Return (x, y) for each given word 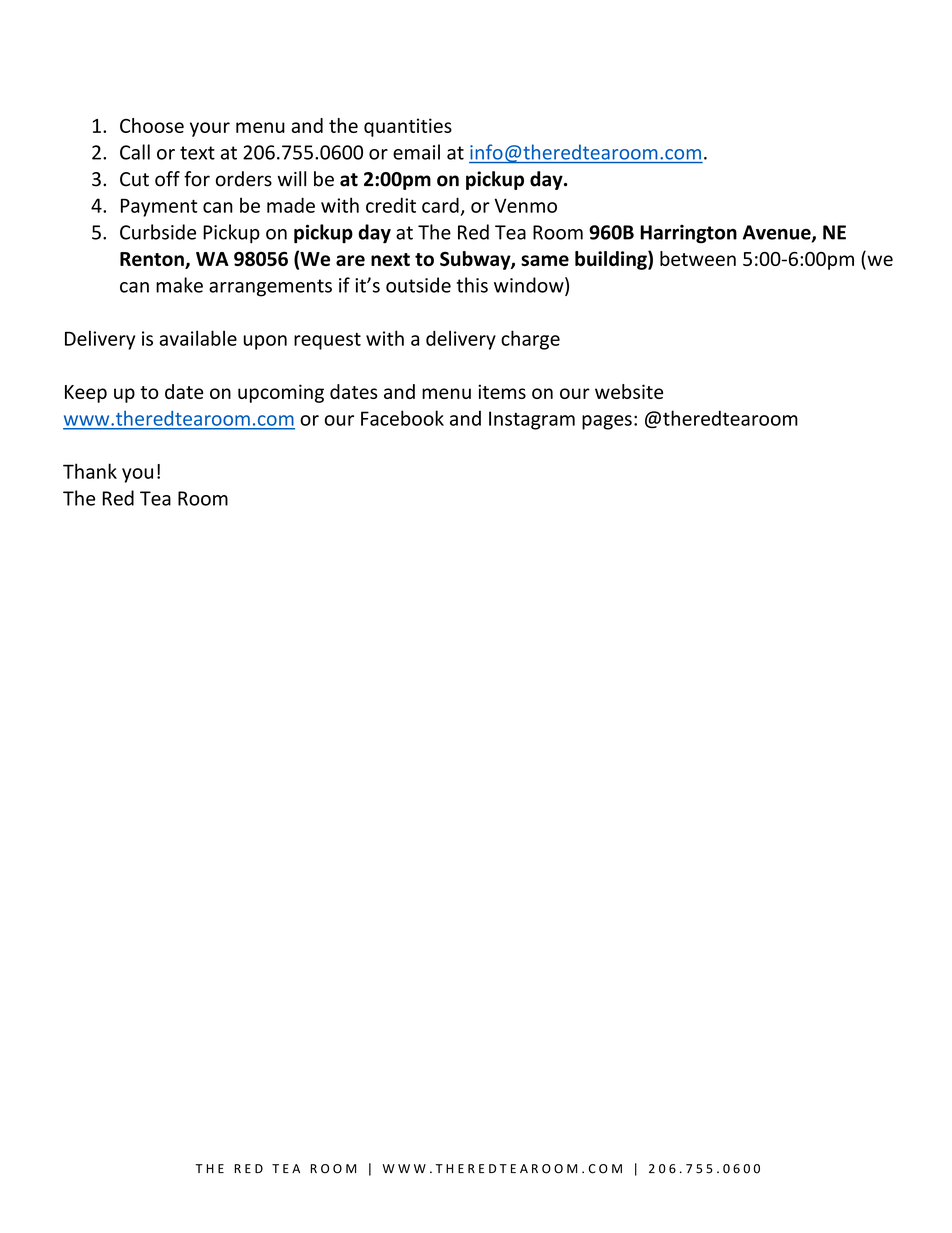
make (179, 285)
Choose (152, 125)
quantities (408, 127)
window (530, 286)
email (416, 152)
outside (418, 285)
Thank (90, 471)
